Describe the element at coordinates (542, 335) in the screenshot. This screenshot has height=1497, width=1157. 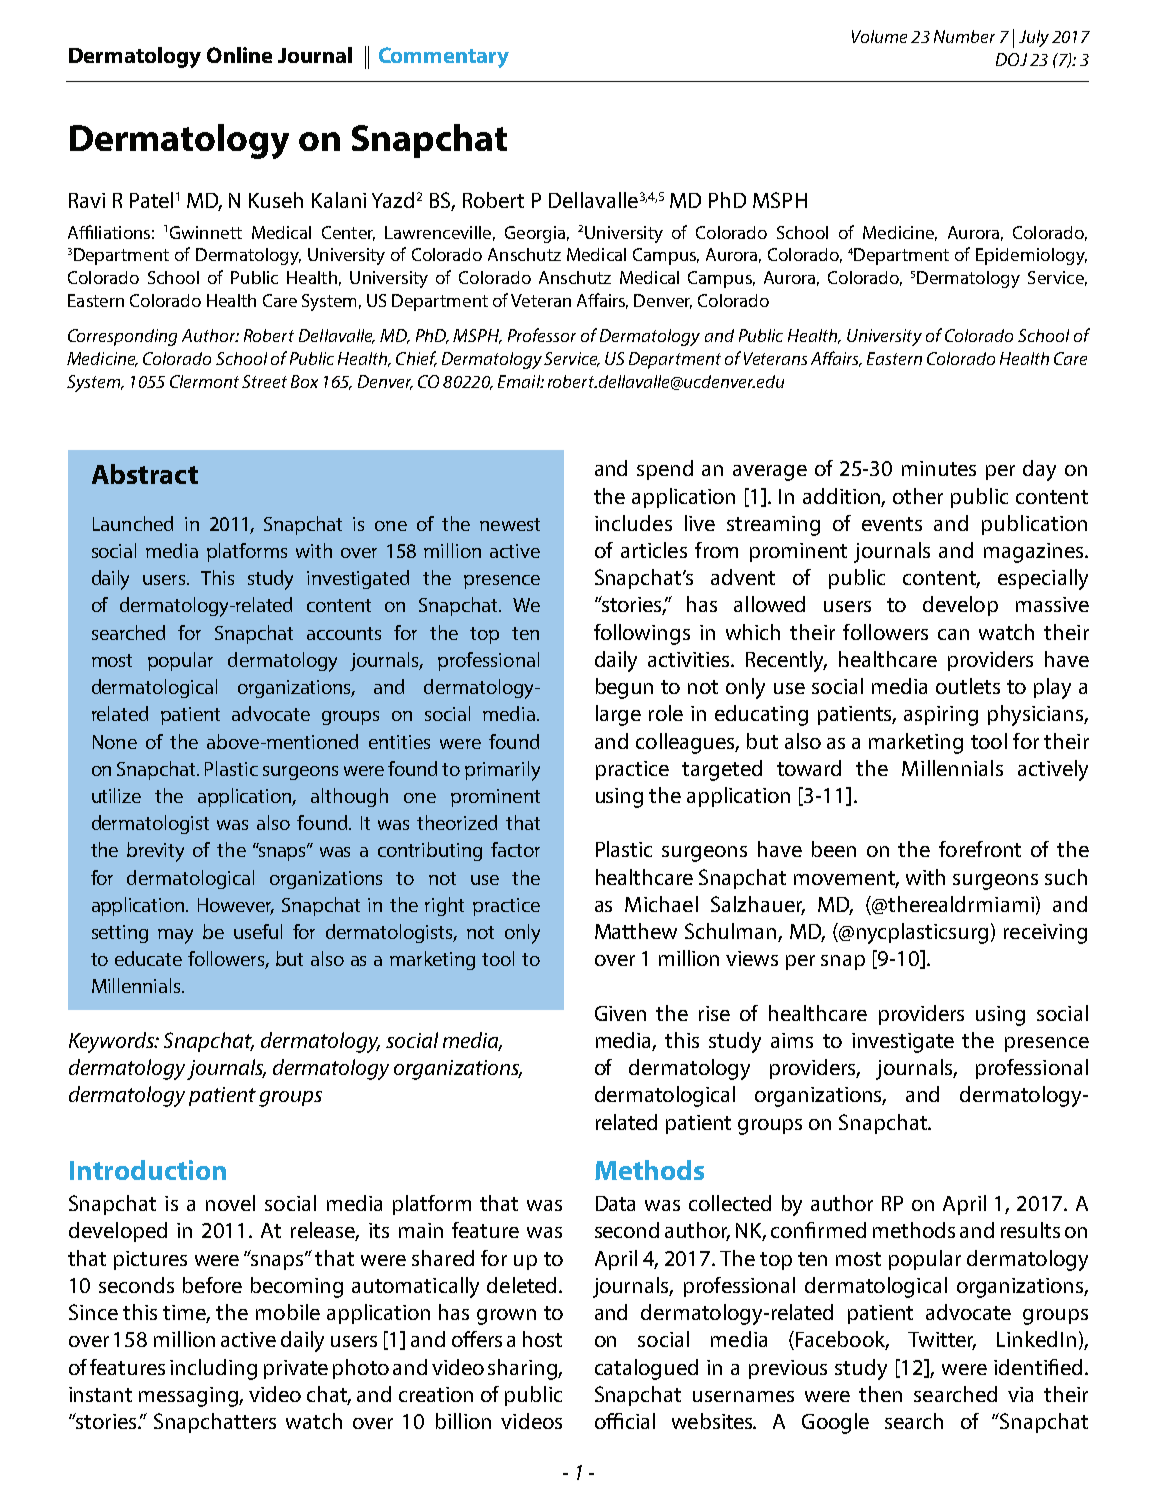
I see `Professor` at that location.
